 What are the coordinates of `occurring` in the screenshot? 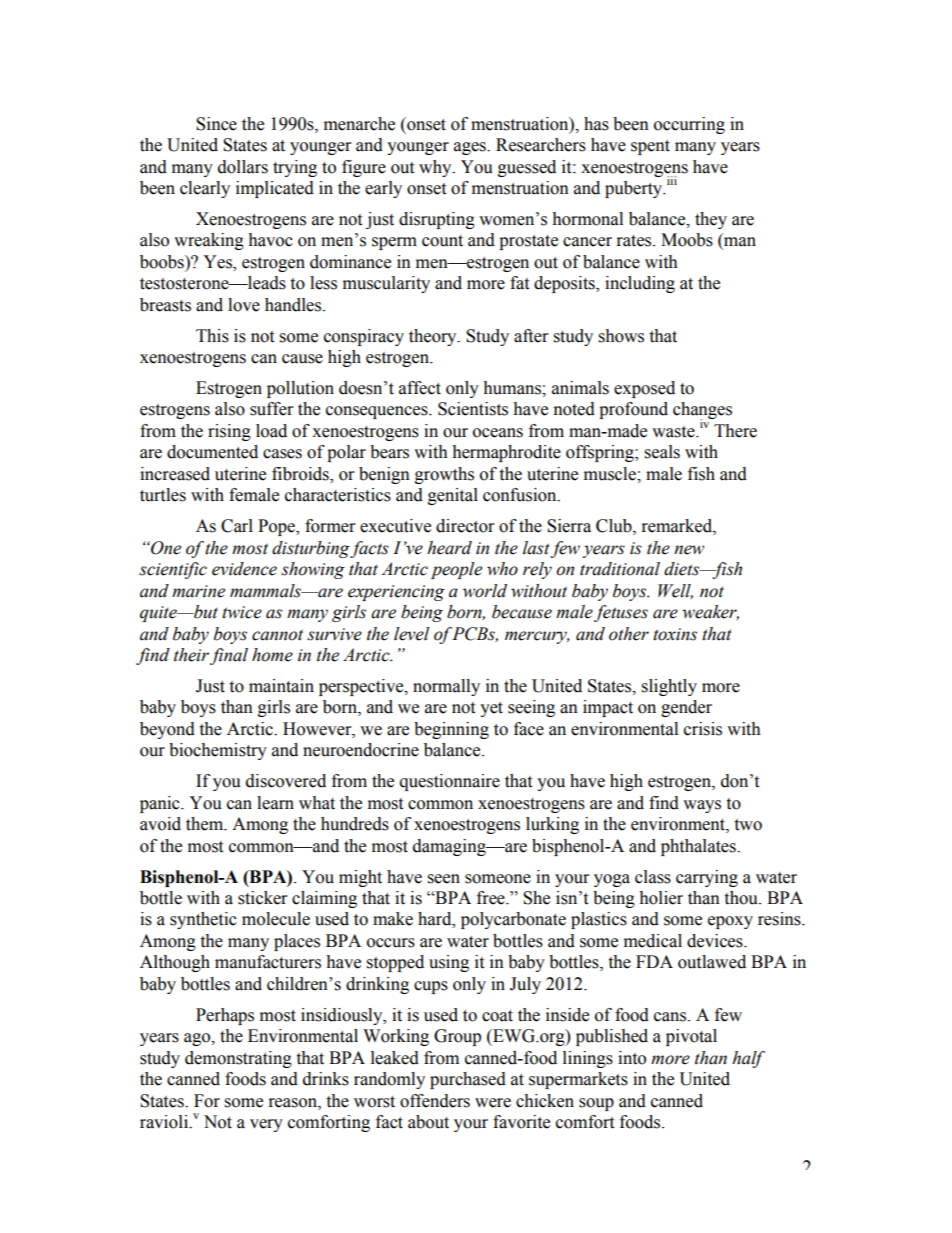 It's located at (689, 125).
